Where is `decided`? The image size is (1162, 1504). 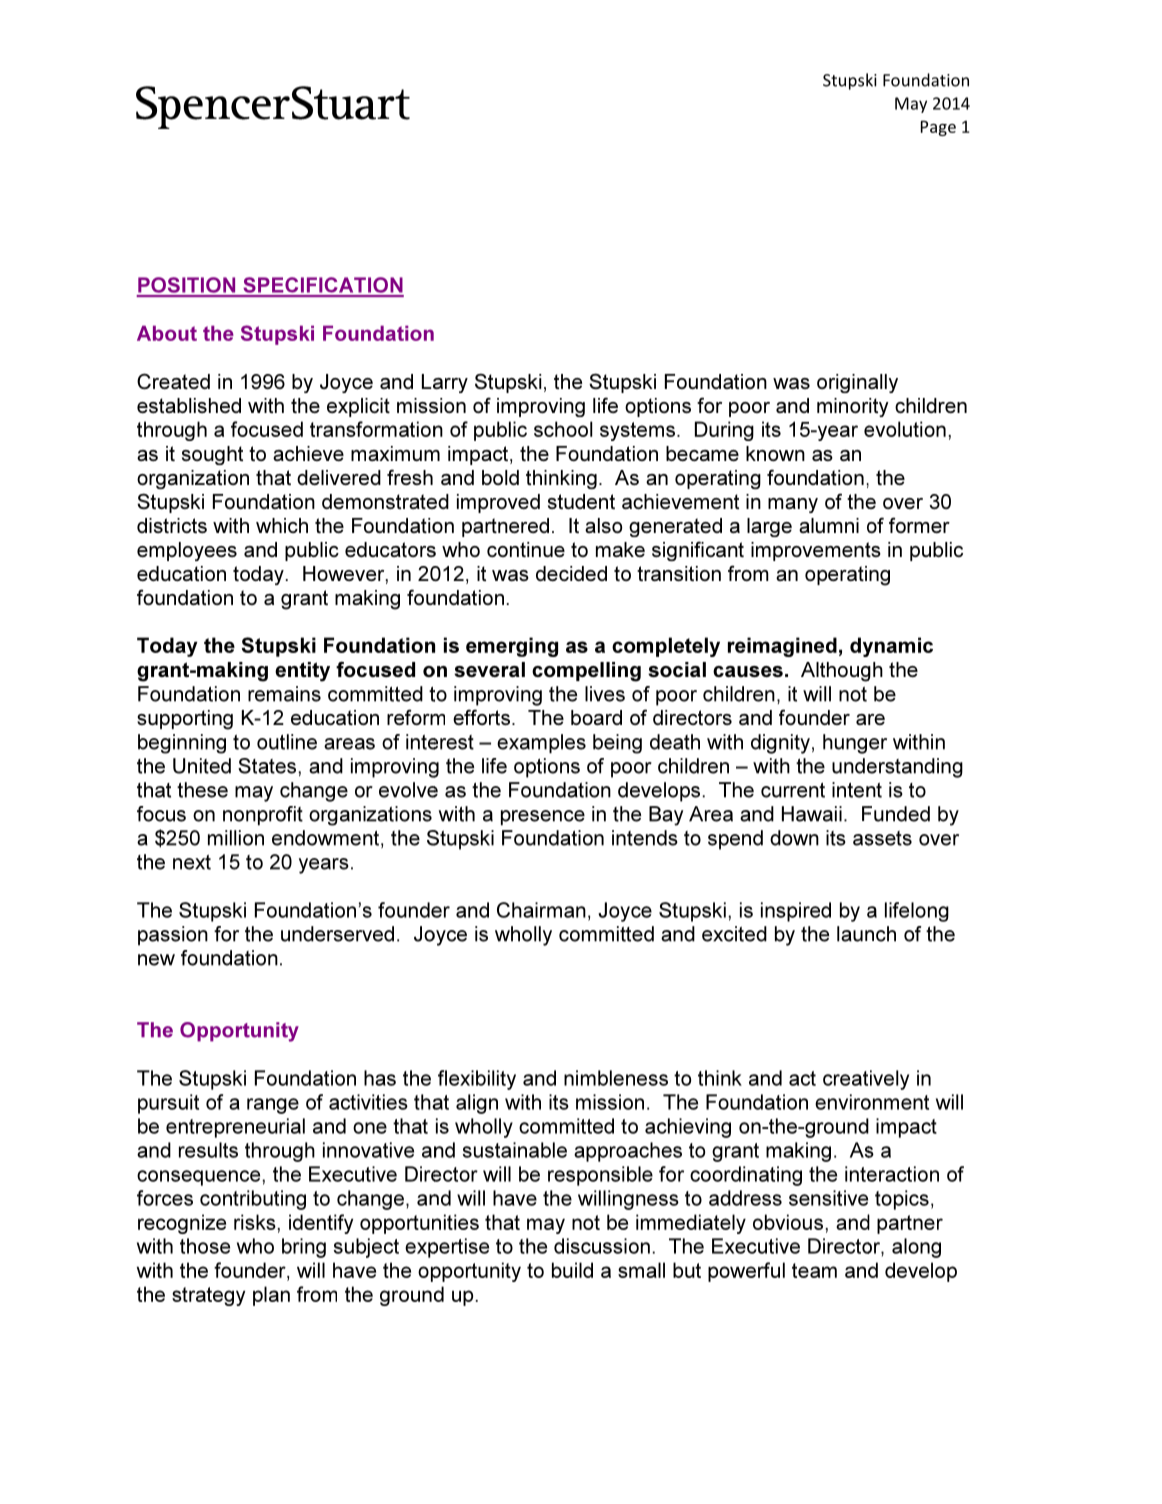 decided is located at coordinates (571, 573).
